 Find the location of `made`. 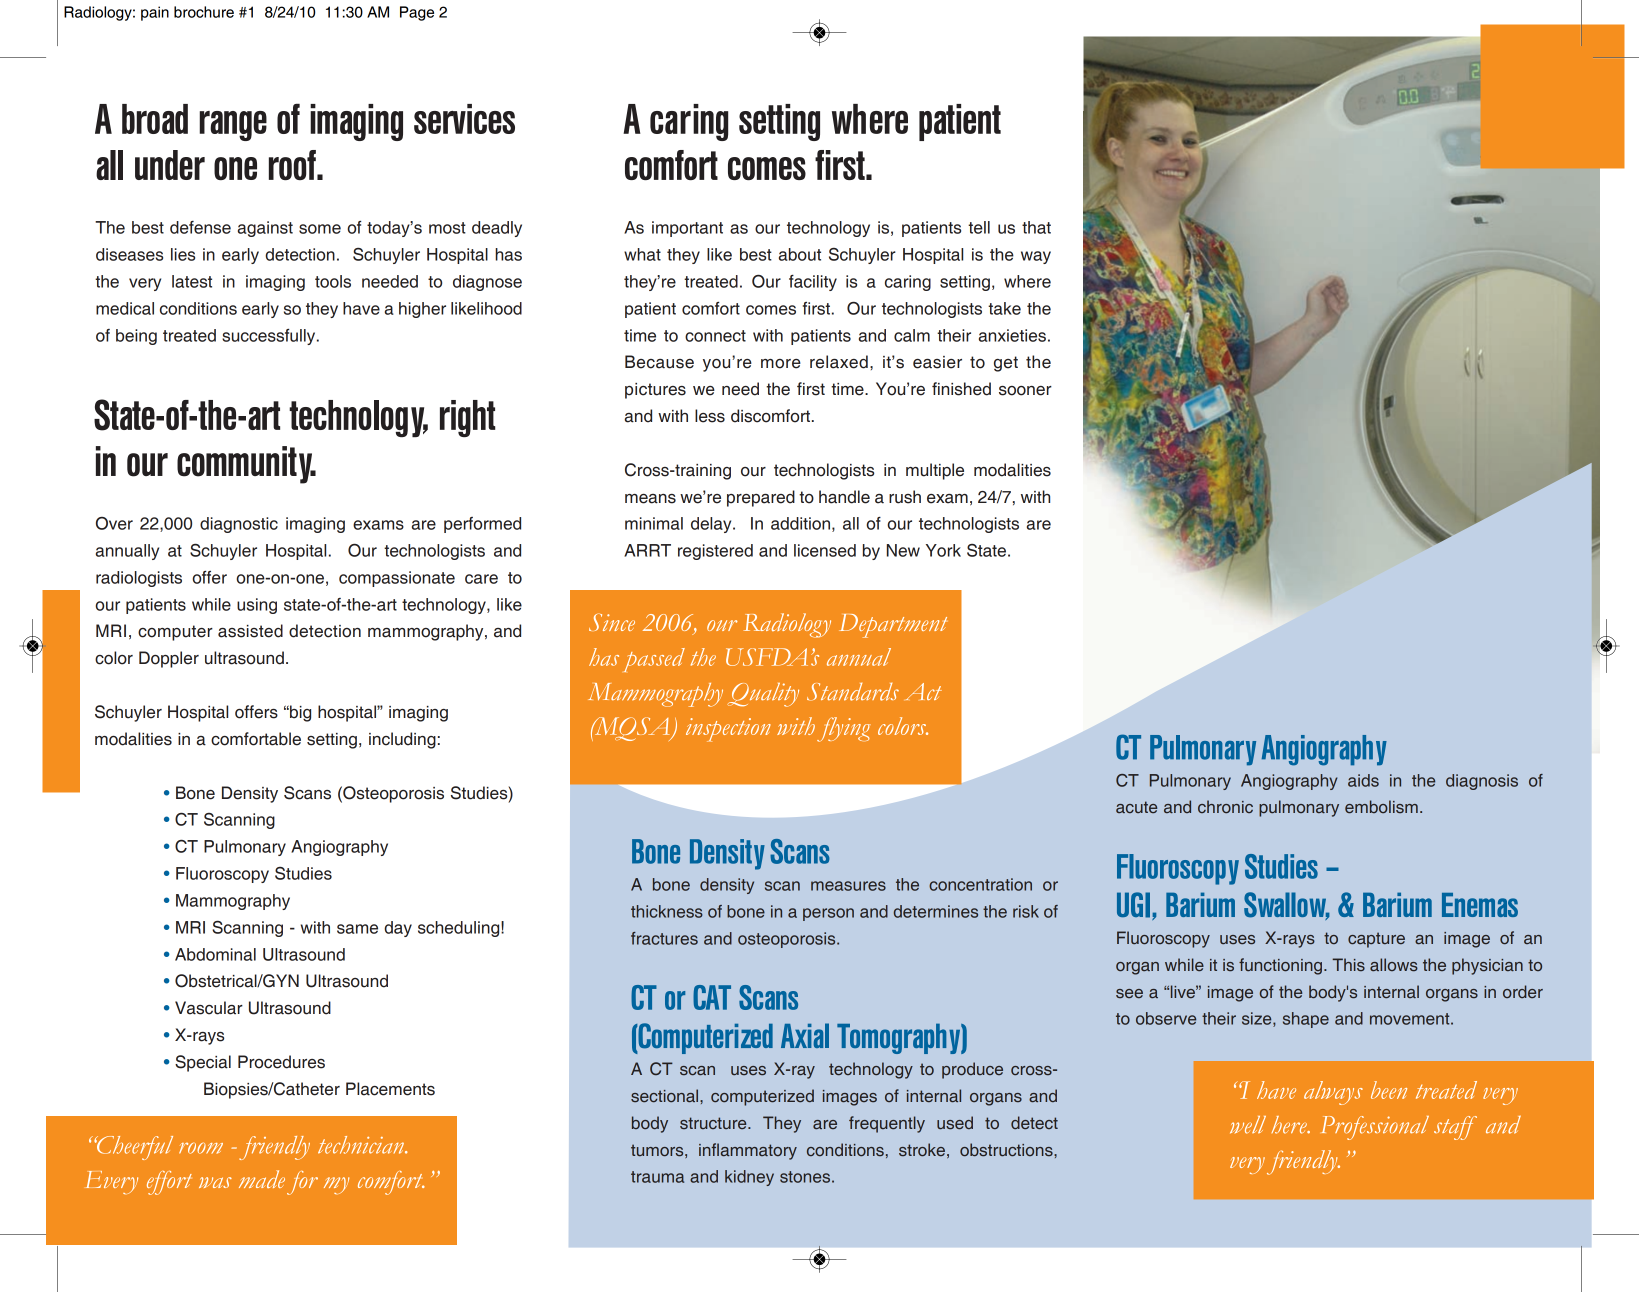

made is located at coordinates (262, 1179).
